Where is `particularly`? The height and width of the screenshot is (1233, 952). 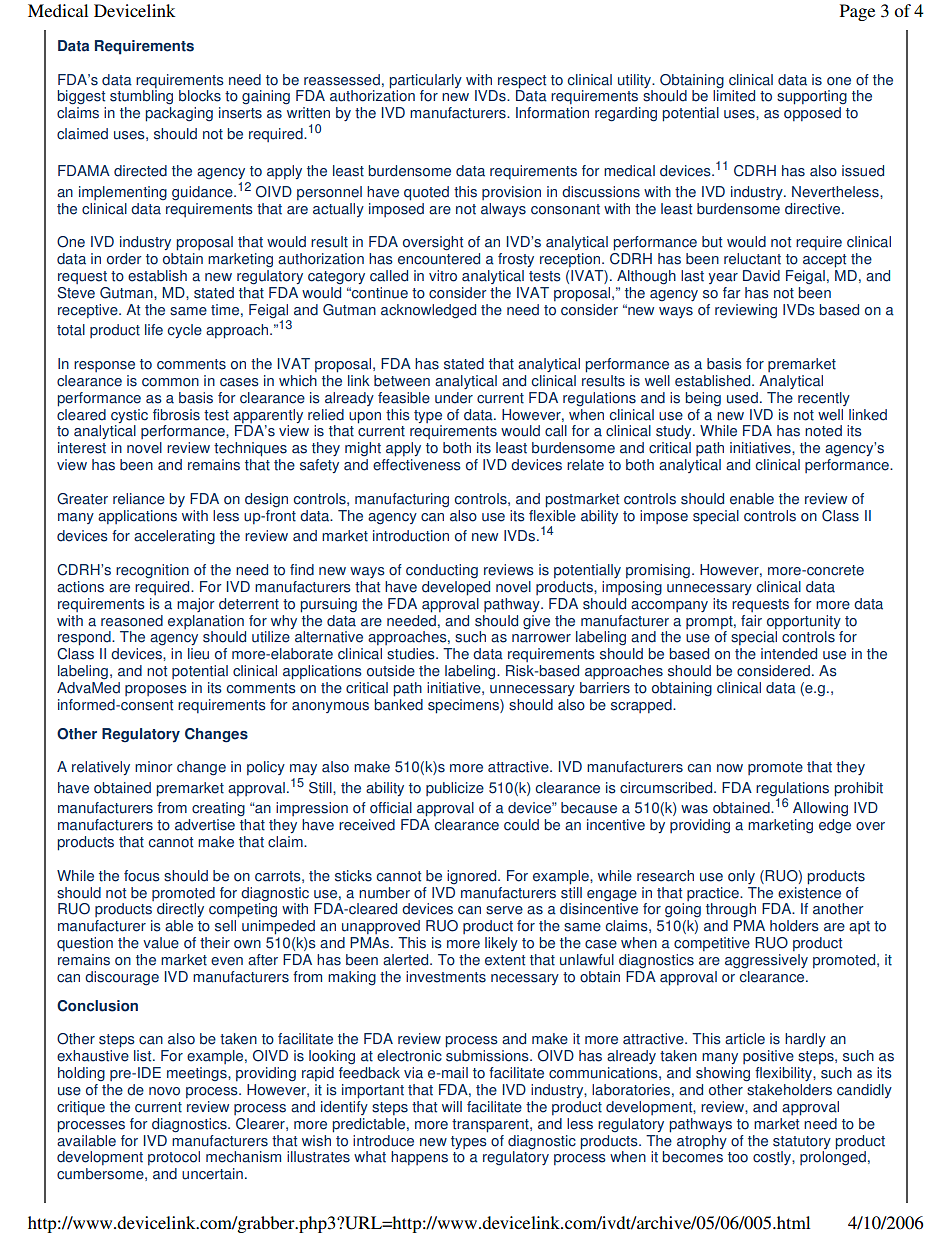
particularly is located at coordinates (426, 81).
